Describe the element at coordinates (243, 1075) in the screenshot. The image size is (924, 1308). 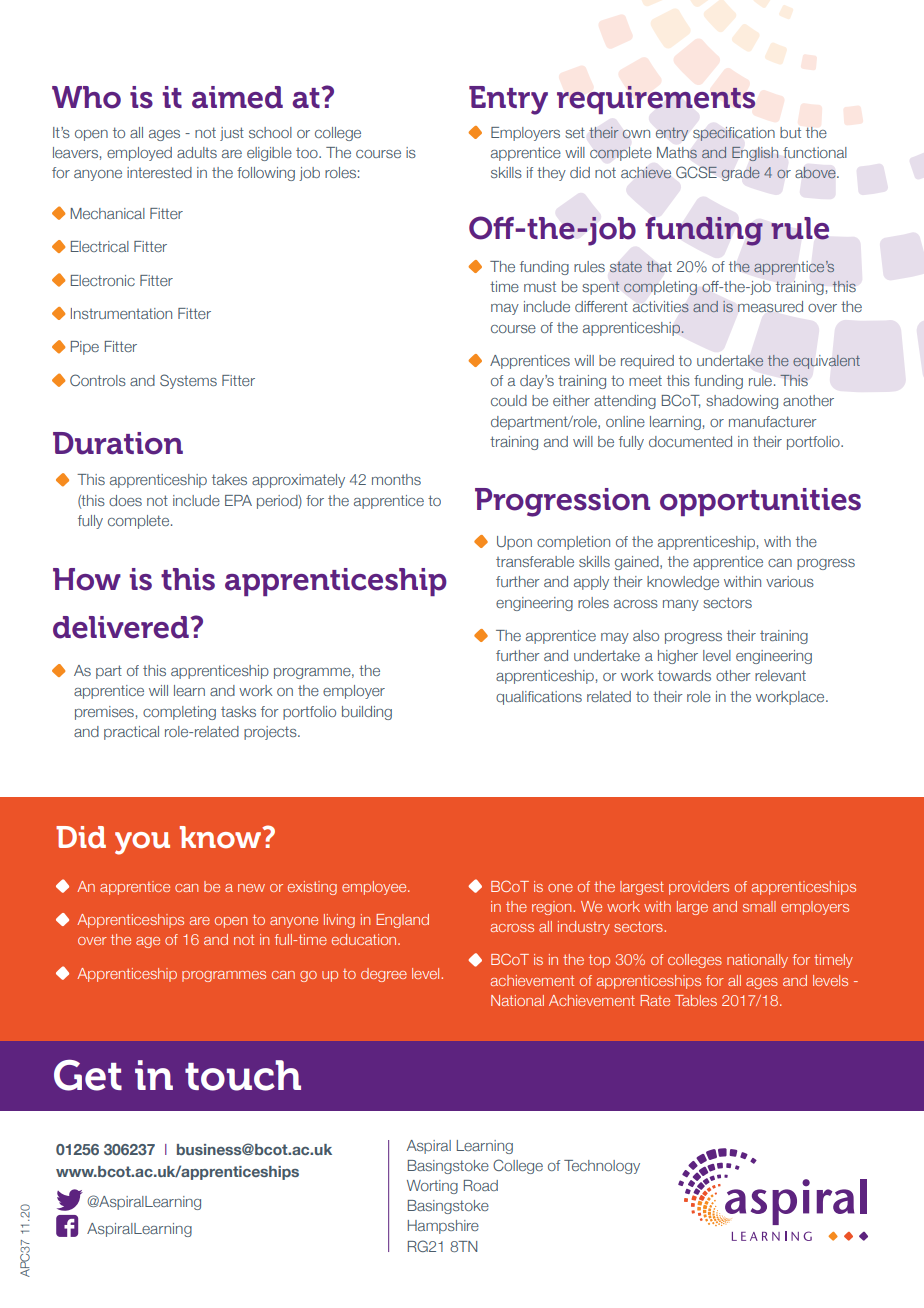
I see `touch` at that location.
